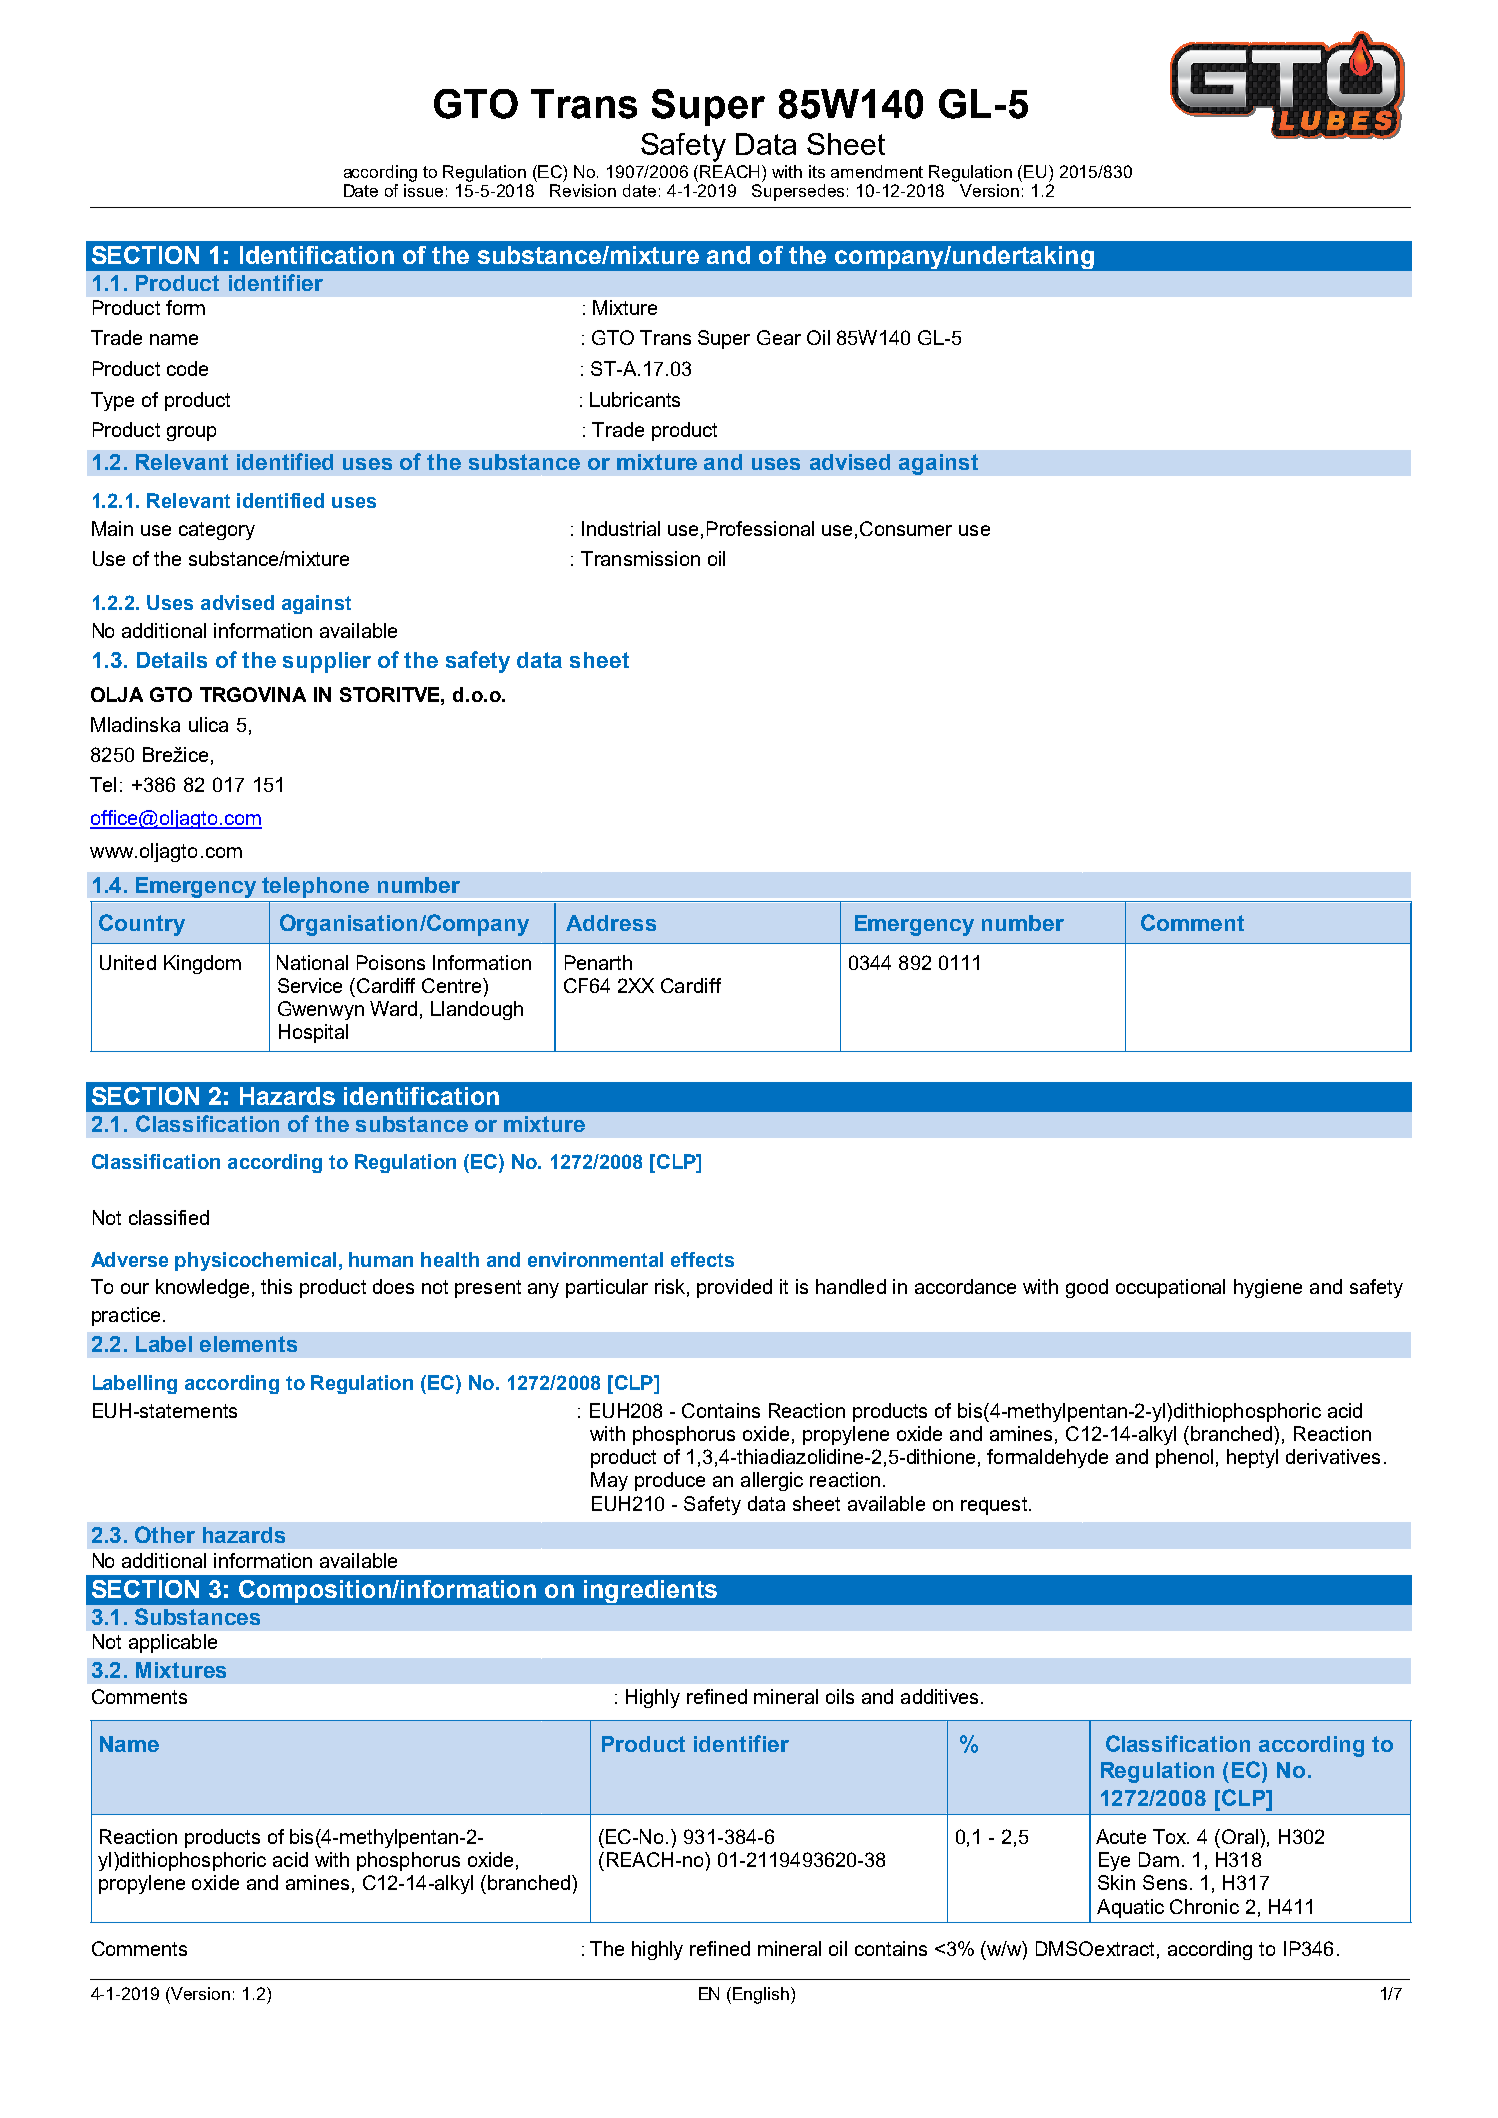 This screenshot has width=1498, height=2118. I want to click on Lubricants, so click(635, 399).
